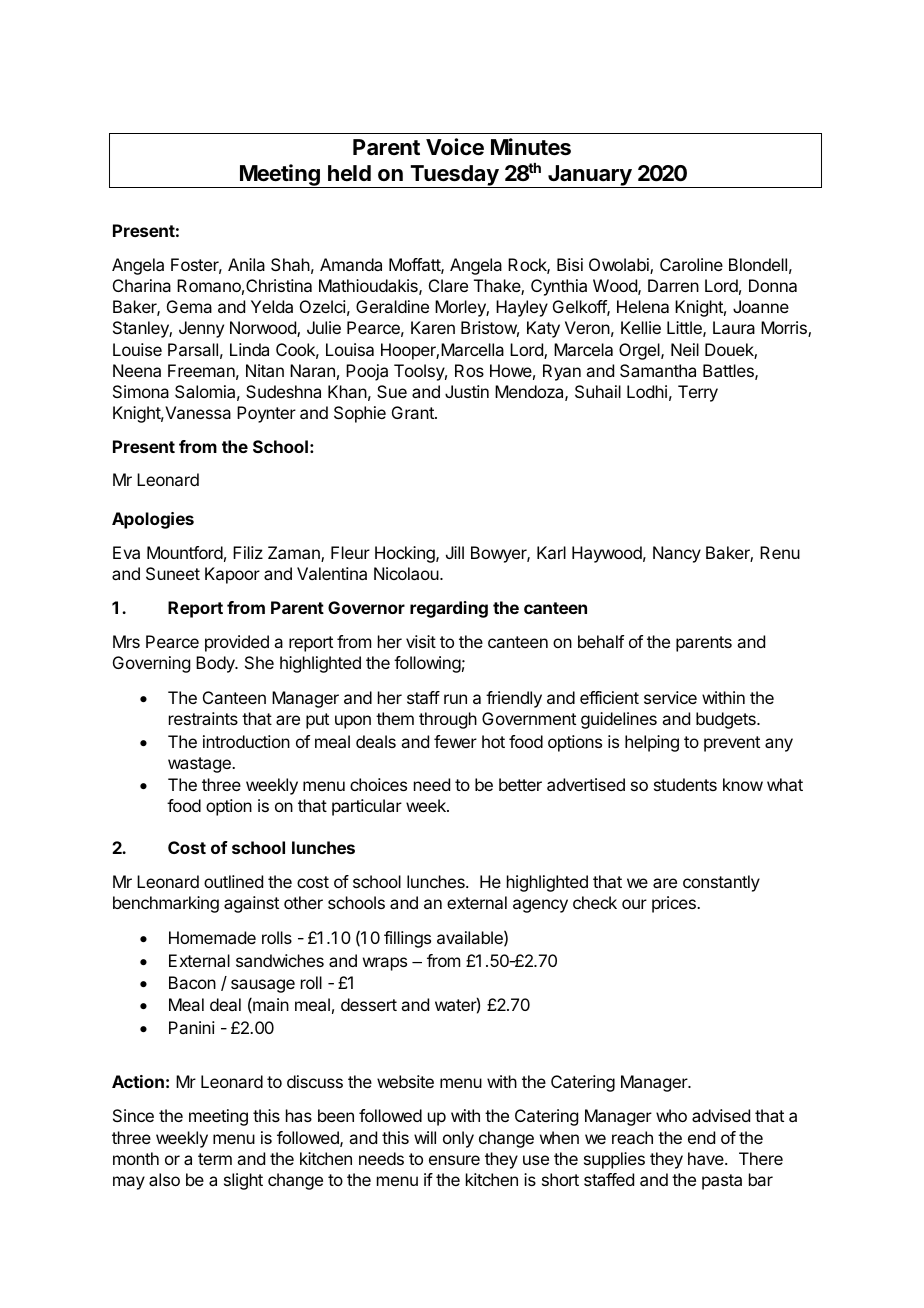 The image size is (924, 1308). I want to click on held, so click(349, 173).
